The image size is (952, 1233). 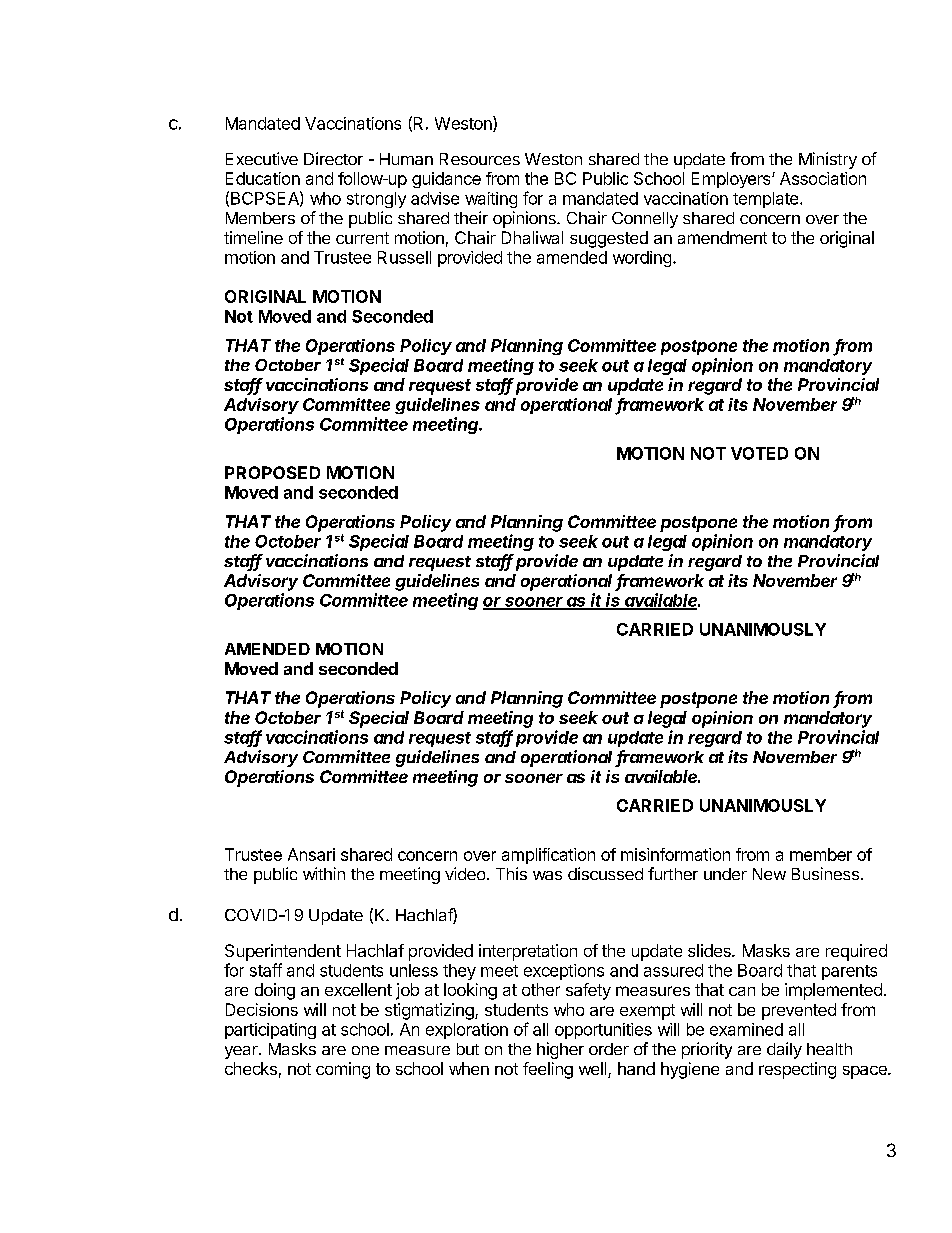 I want to click on higher, so click(x=560, y=1050).
